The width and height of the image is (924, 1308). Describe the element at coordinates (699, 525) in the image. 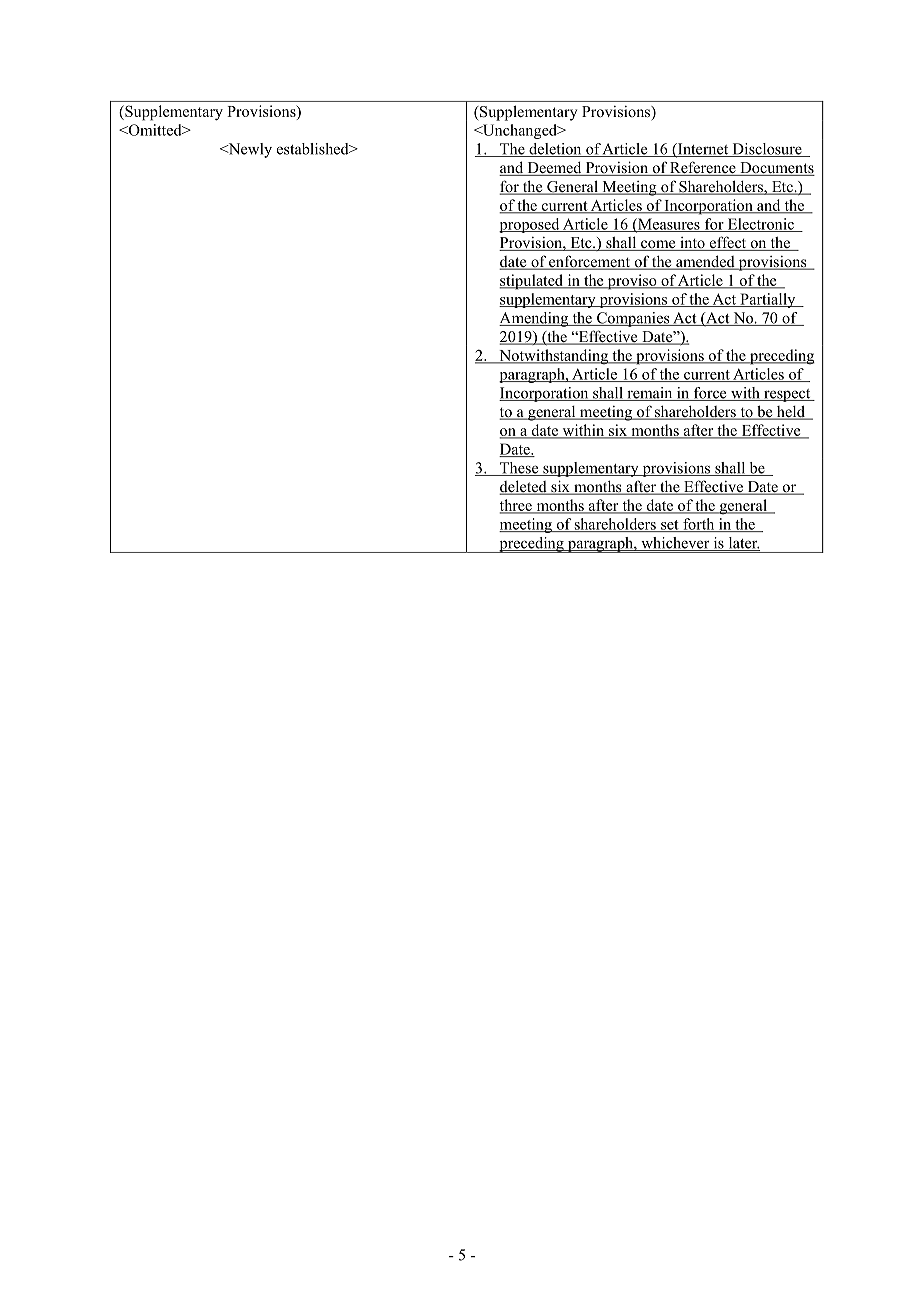

I see `forth` at that location.
